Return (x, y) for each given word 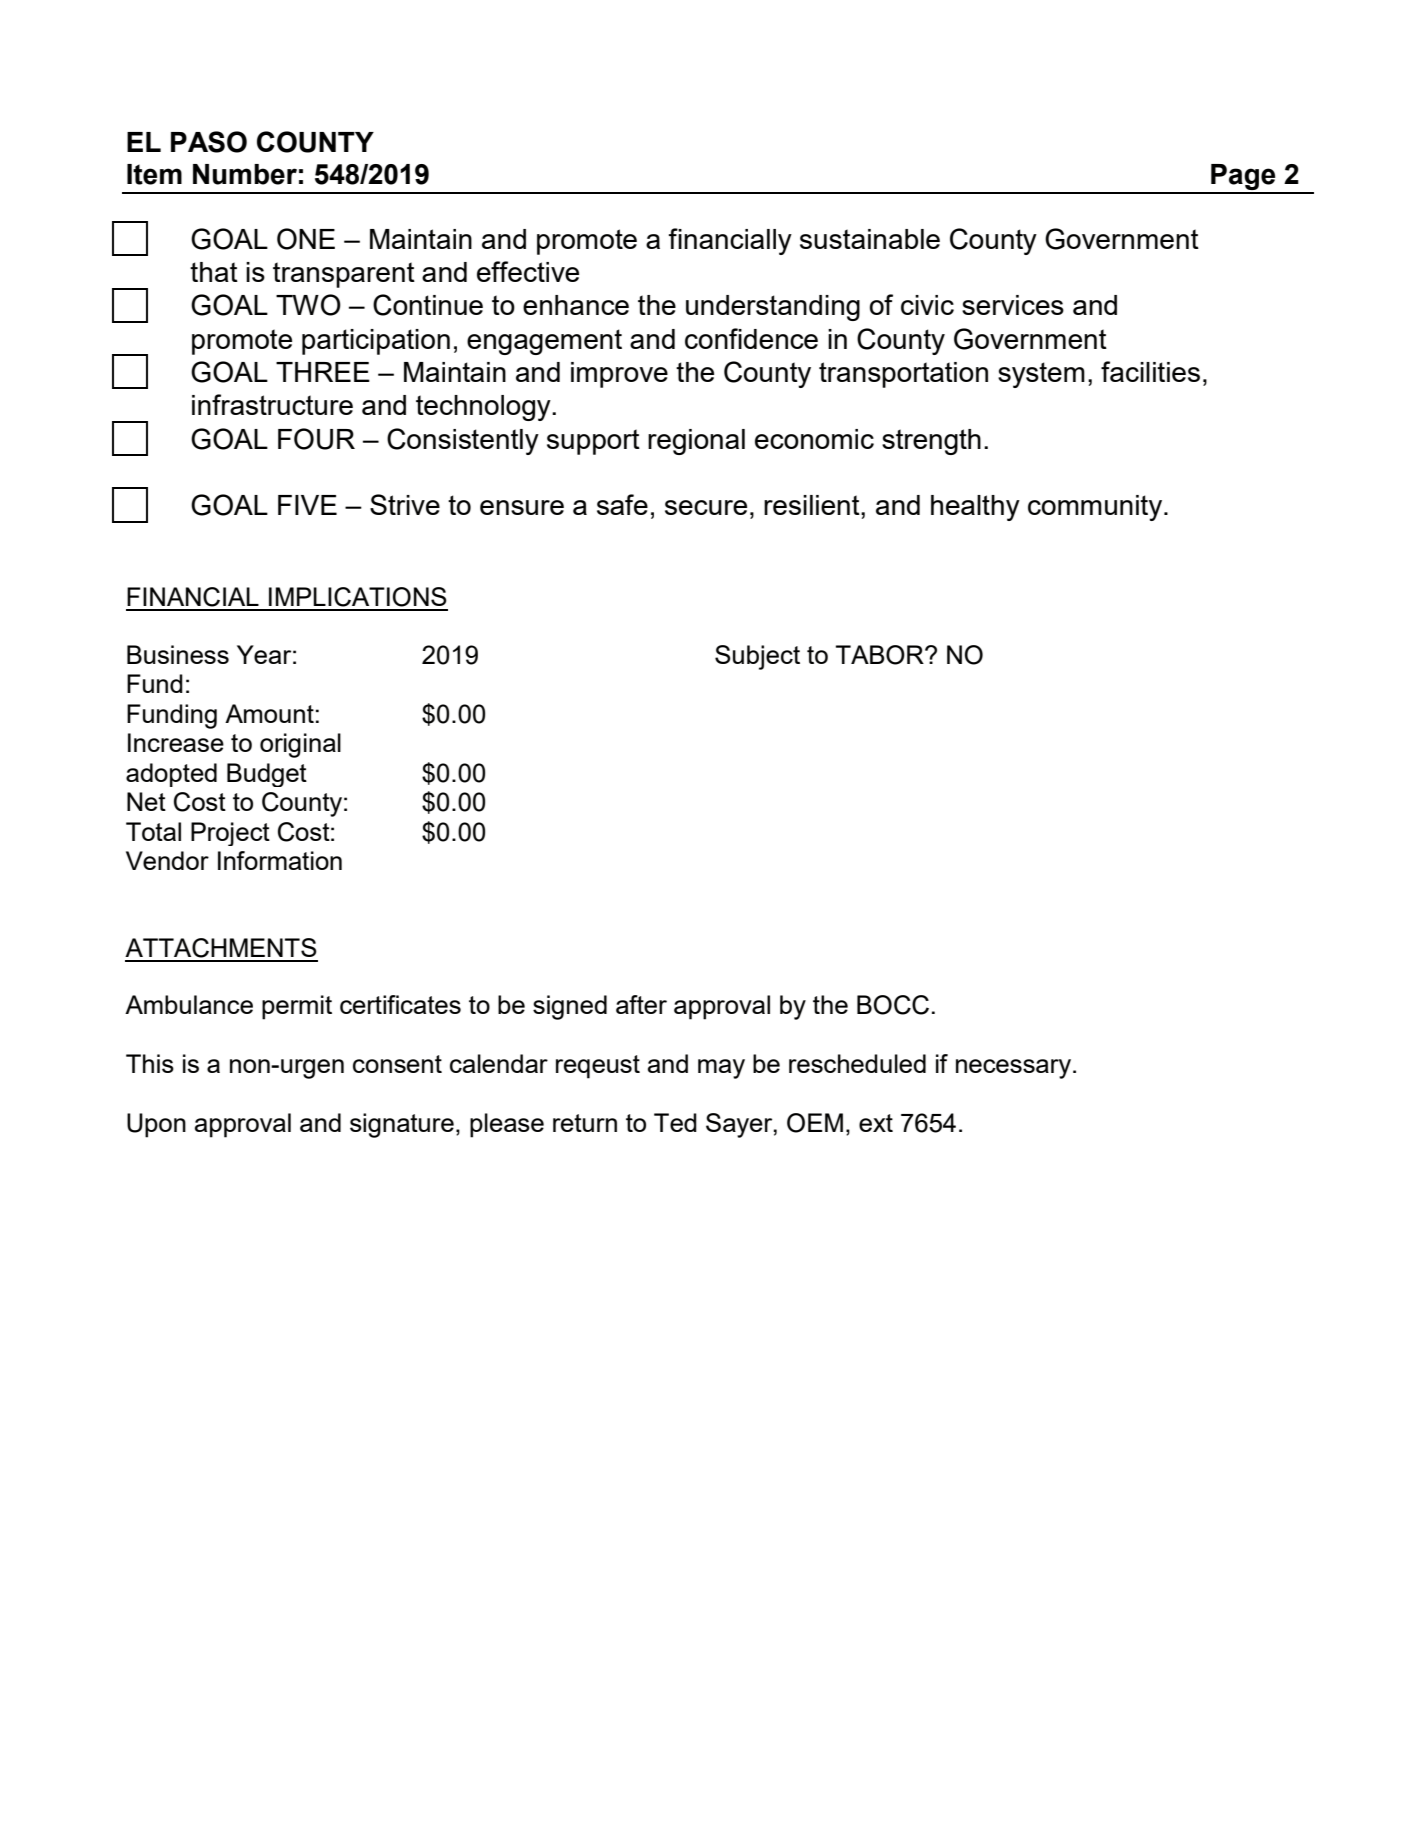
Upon (156, 1125)
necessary (1015, 1069)
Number (245, 174)
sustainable (870, 239)
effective (528, 271)
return (585, 1123)
